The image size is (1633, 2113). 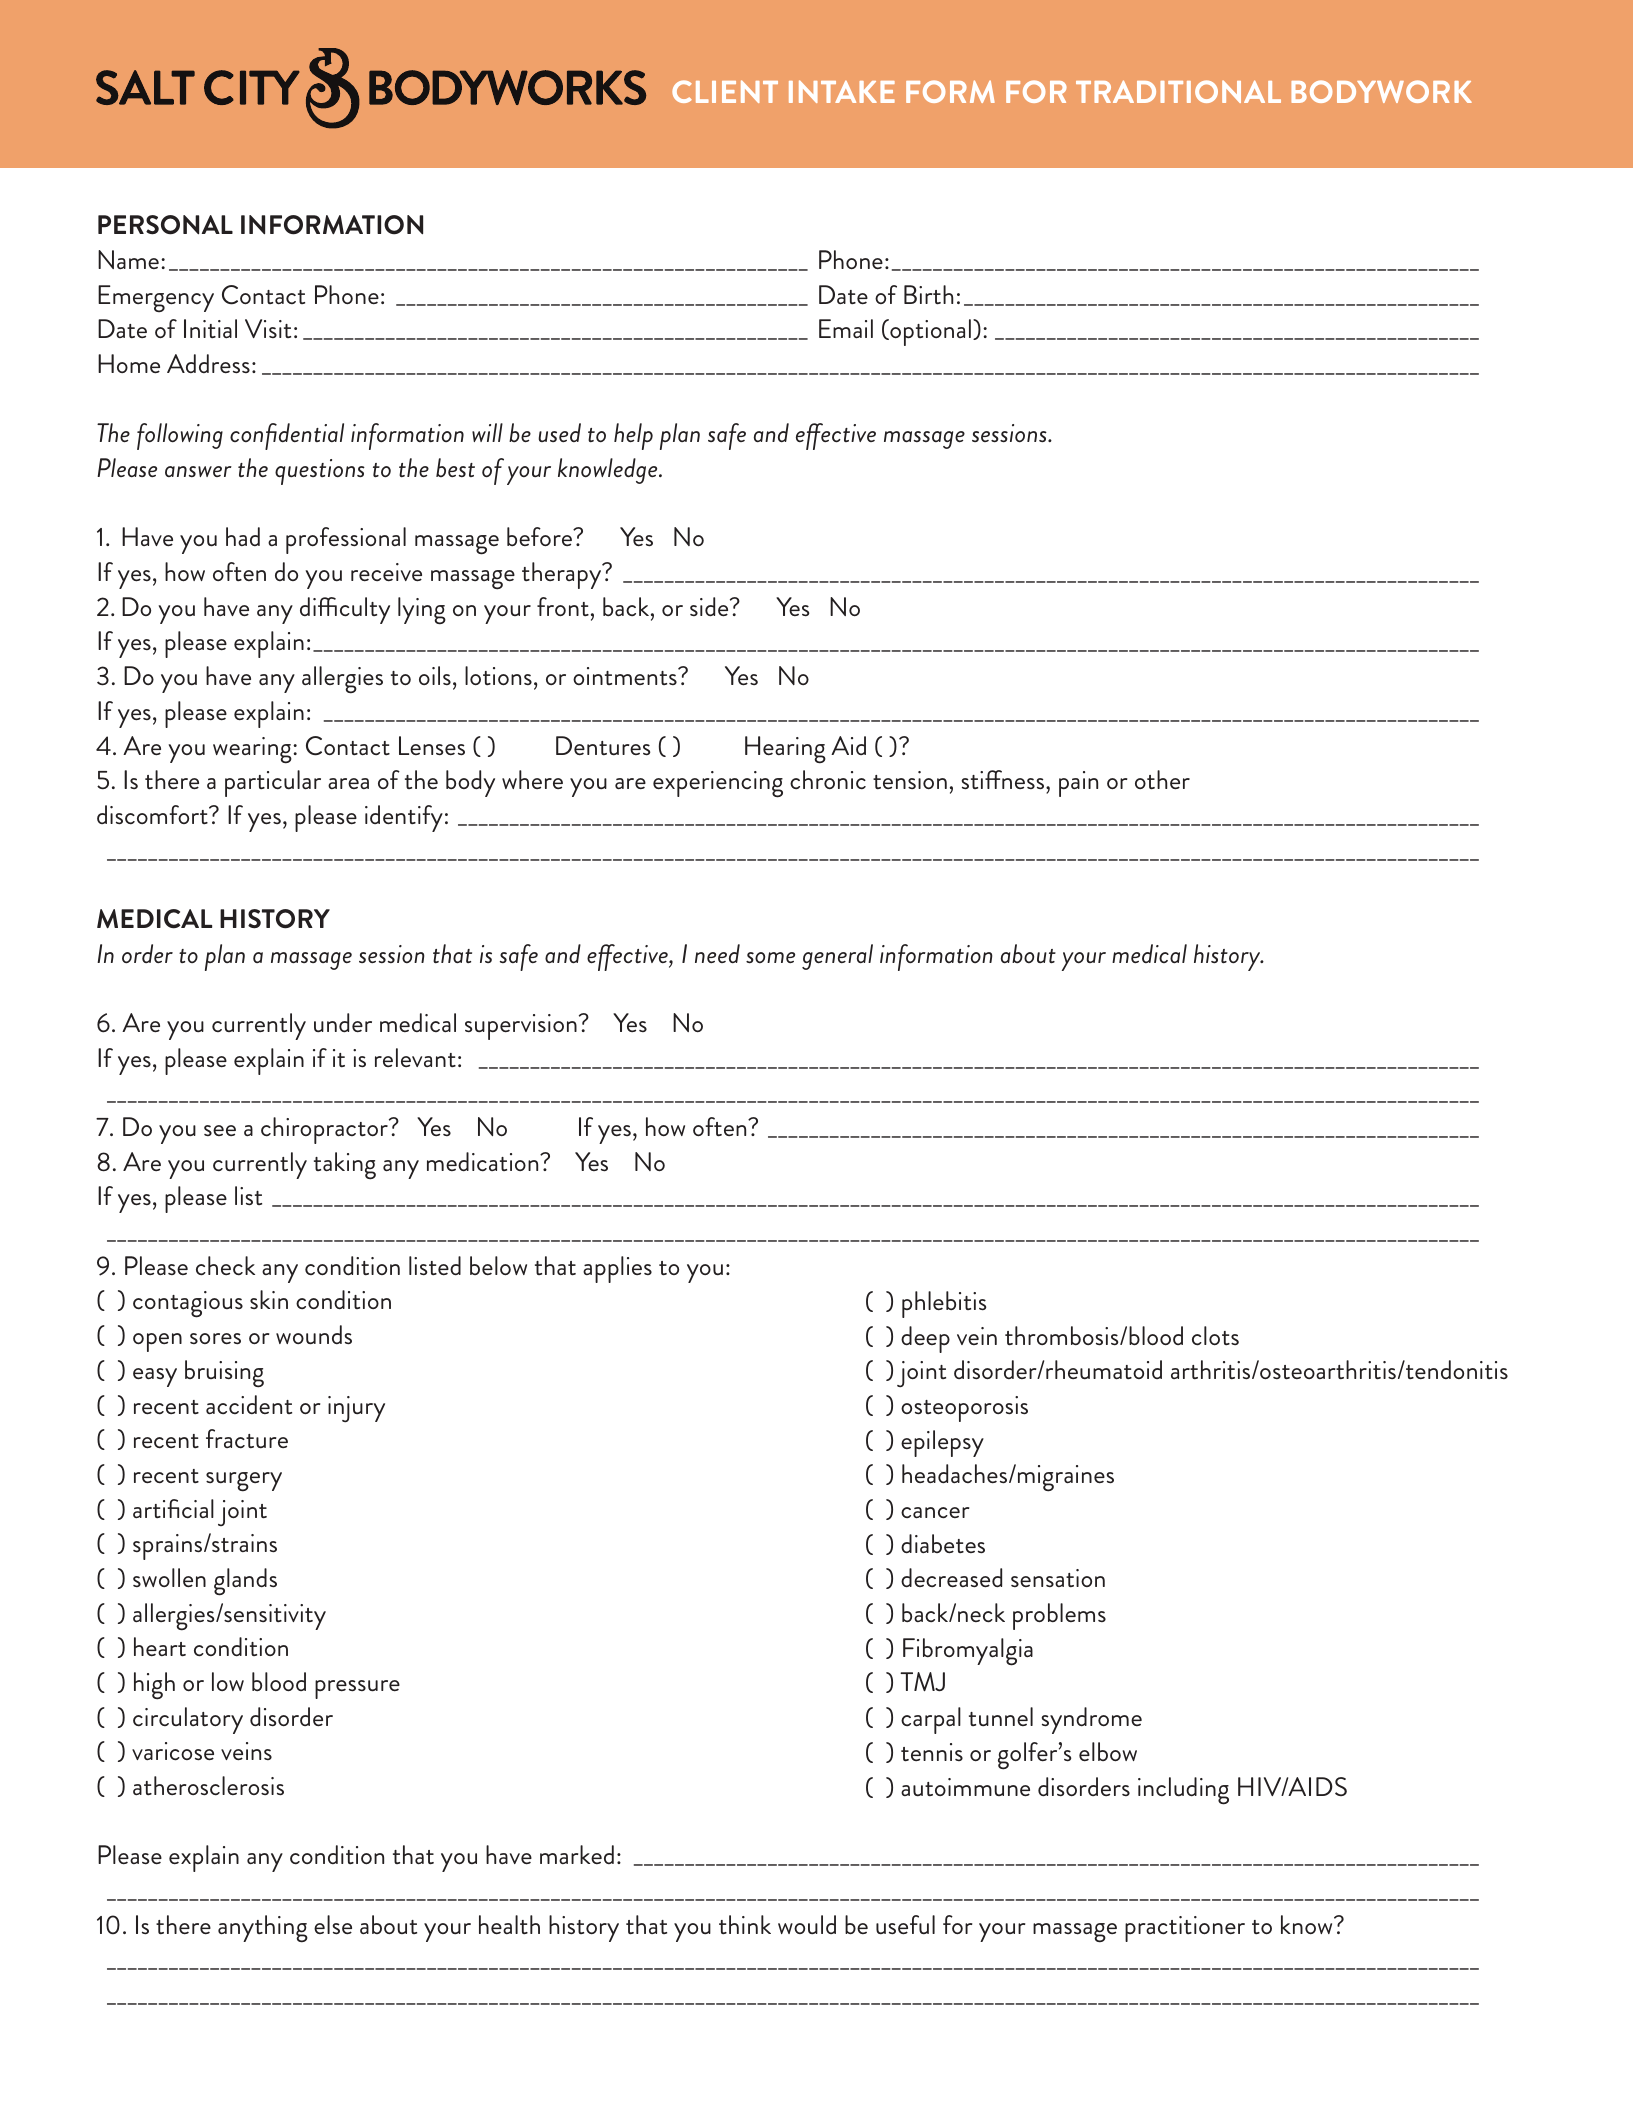 What do you see at coordinates (745, 1924) in the document?
I see `think` at bounding box center [745, 1924].
